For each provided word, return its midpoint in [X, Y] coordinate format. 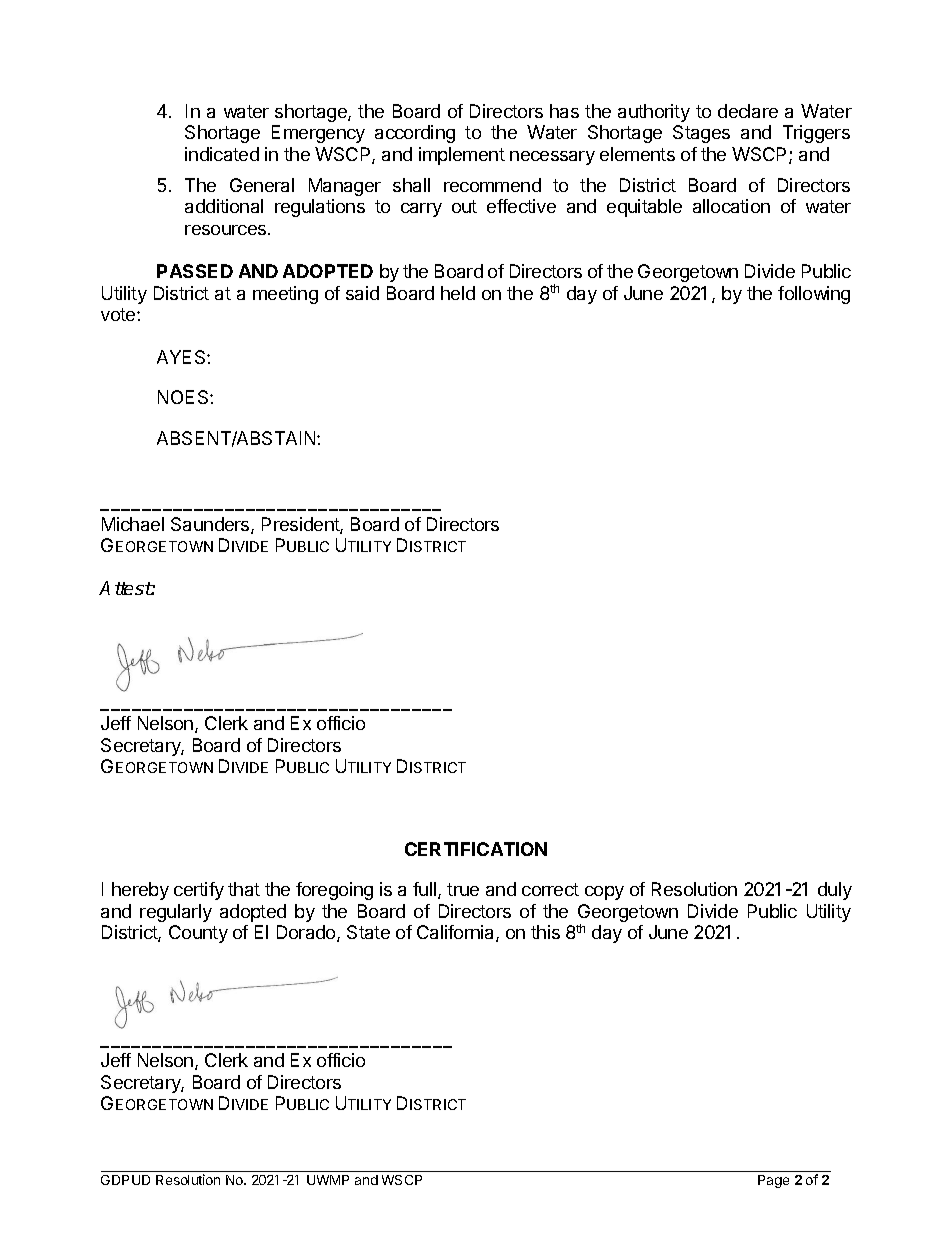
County [198, 934]
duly [835, 891]
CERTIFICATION [476, 849]
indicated [222, 154]
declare [748, 111]
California [457, 933]
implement [462, 156]
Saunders [211, 525]
